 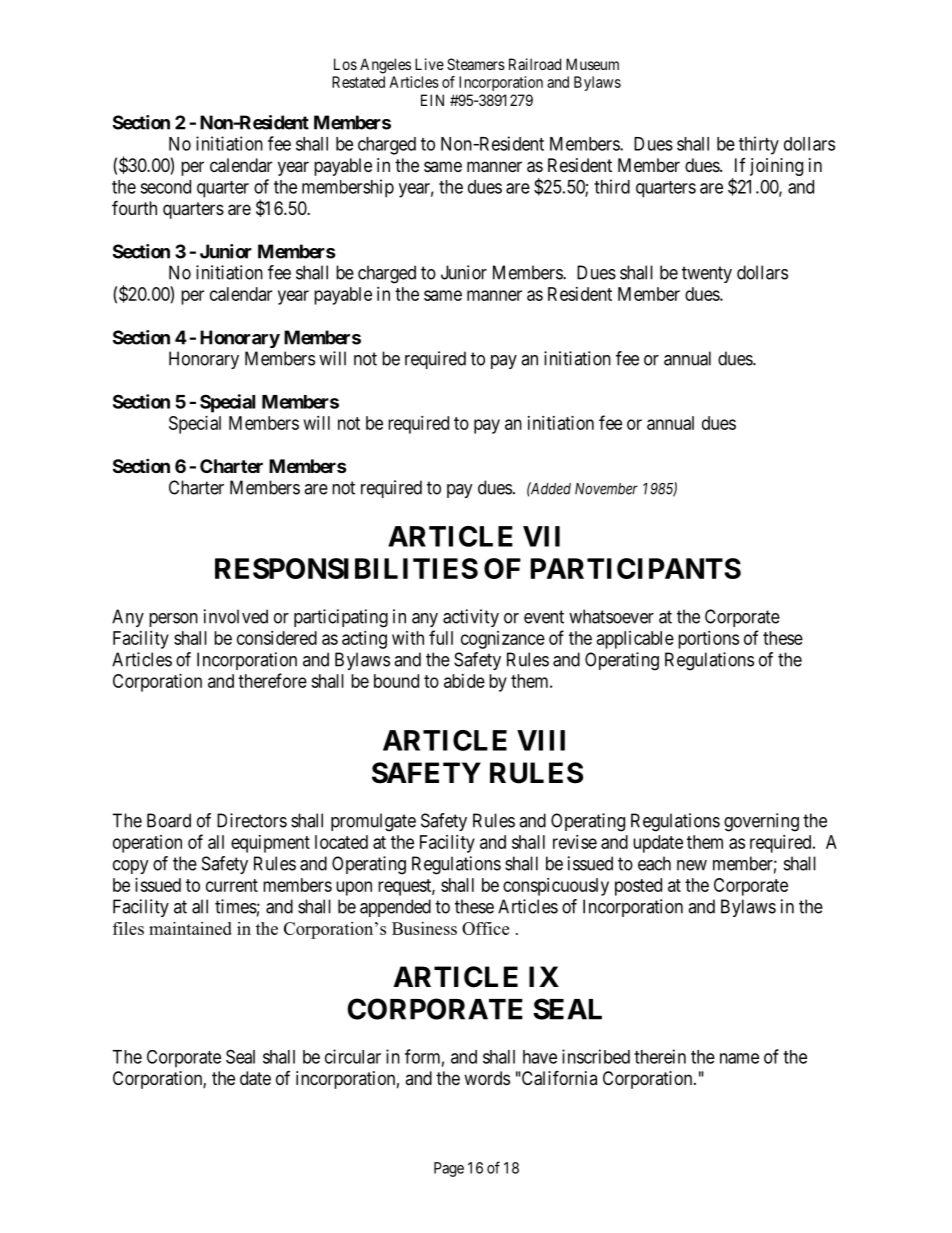 What do you see at coordinates (759, 145) in the image?
I see `thirty` at bounding box center [759, 145].
